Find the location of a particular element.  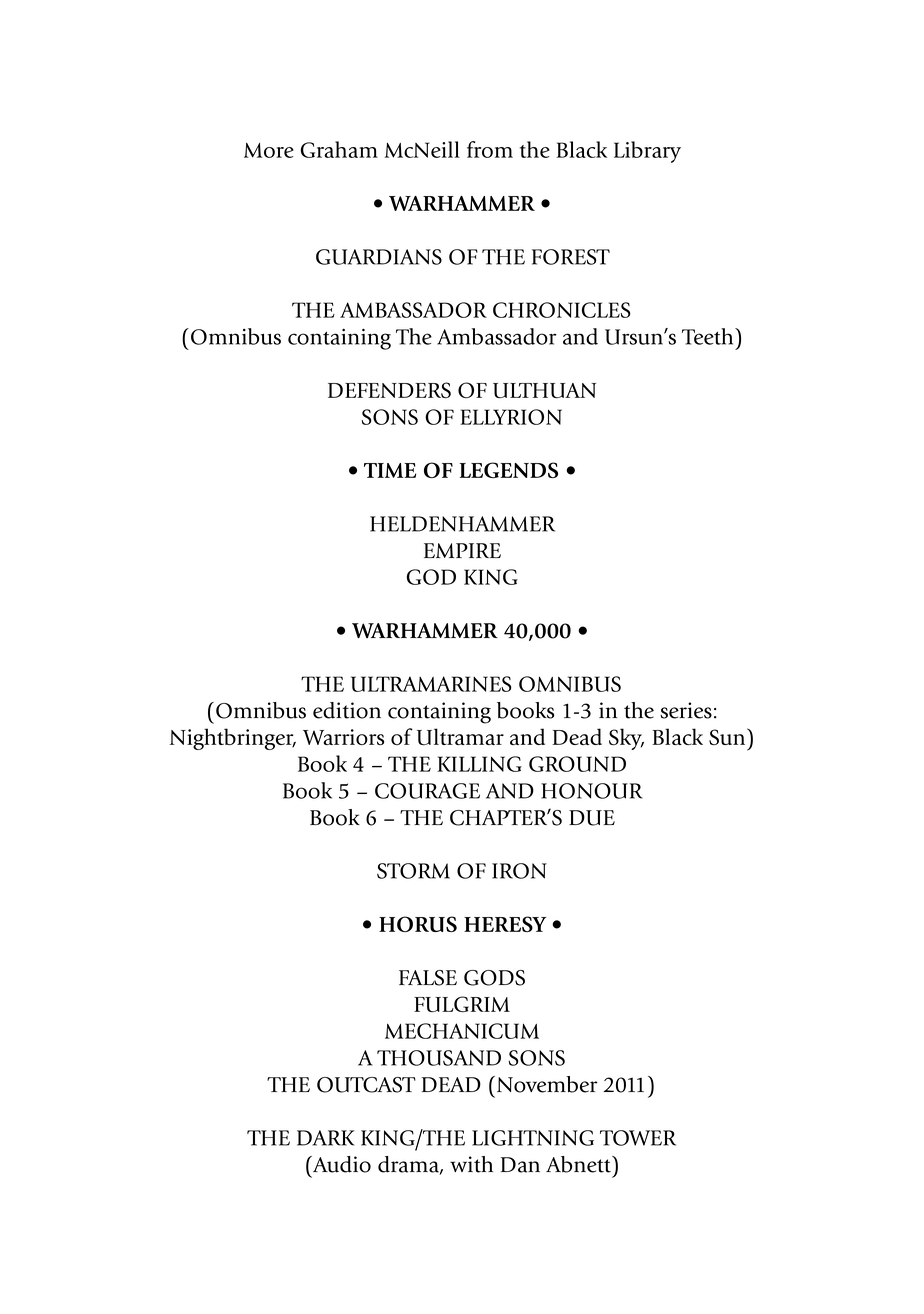

with is located at coordinates (471, 1164).
